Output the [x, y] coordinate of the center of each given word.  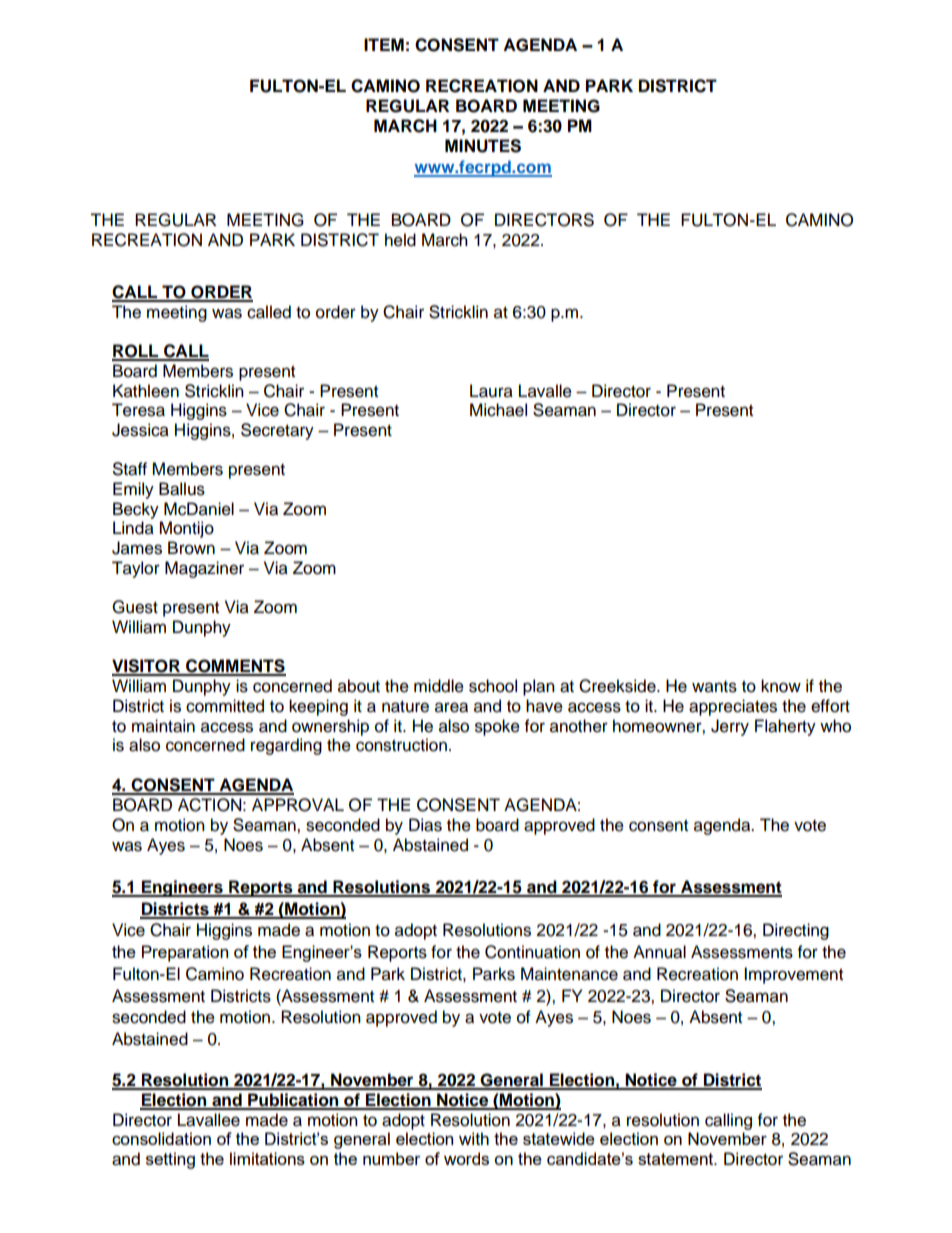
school [493, 686]
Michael [498, 410]
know [781, 686]
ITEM [384, 44]
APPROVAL [298, 805]
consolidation [161, 1138]
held [400, 240]
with [474, 1138]
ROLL [136, 352]
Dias [425, 825]
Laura [491, 391]
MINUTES [483, 146]
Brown [191, 548]
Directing [796, 931]
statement [677, 1159]
